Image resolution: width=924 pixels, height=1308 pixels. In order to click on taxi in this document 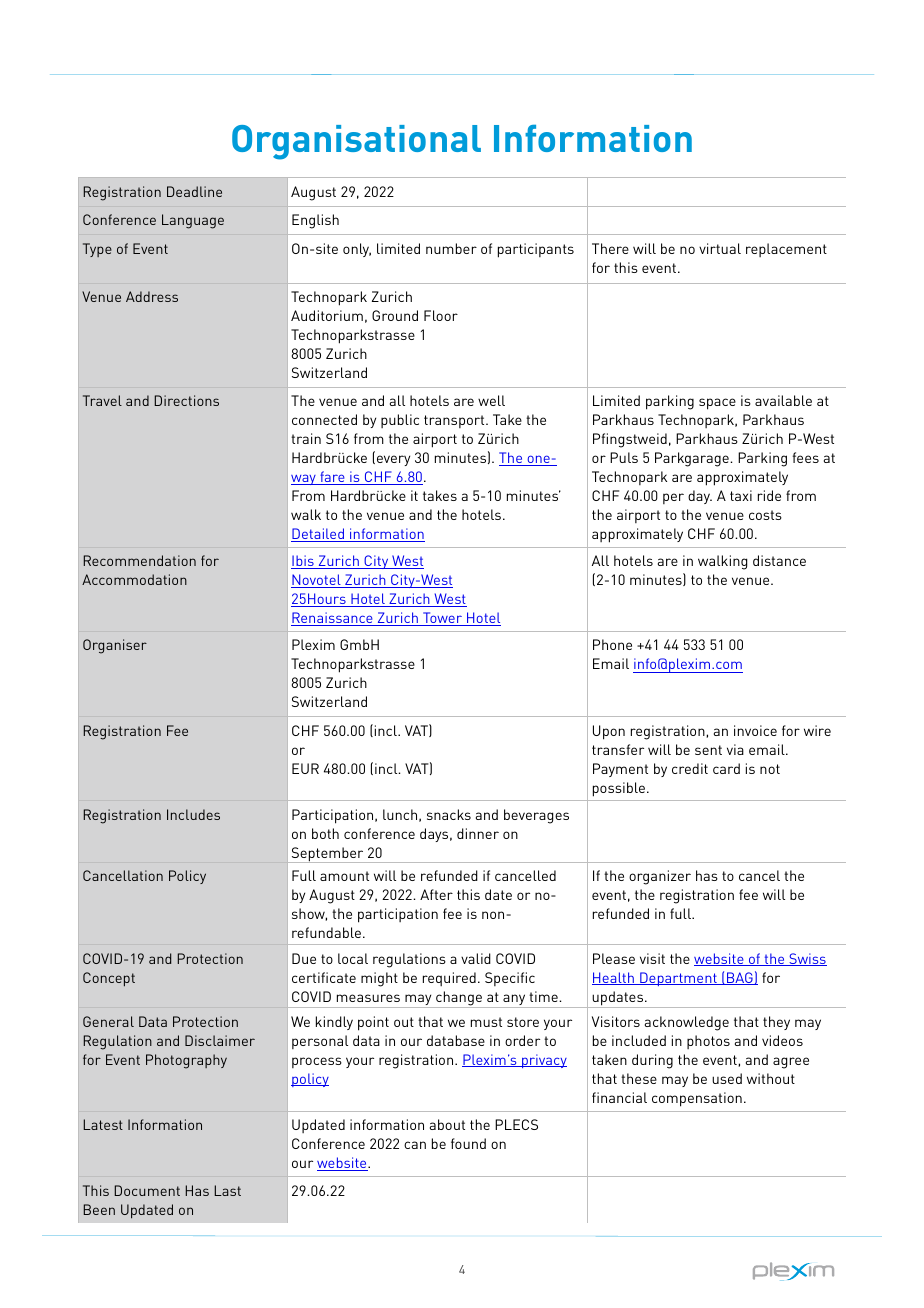, I will do `click(741, 495)`.
